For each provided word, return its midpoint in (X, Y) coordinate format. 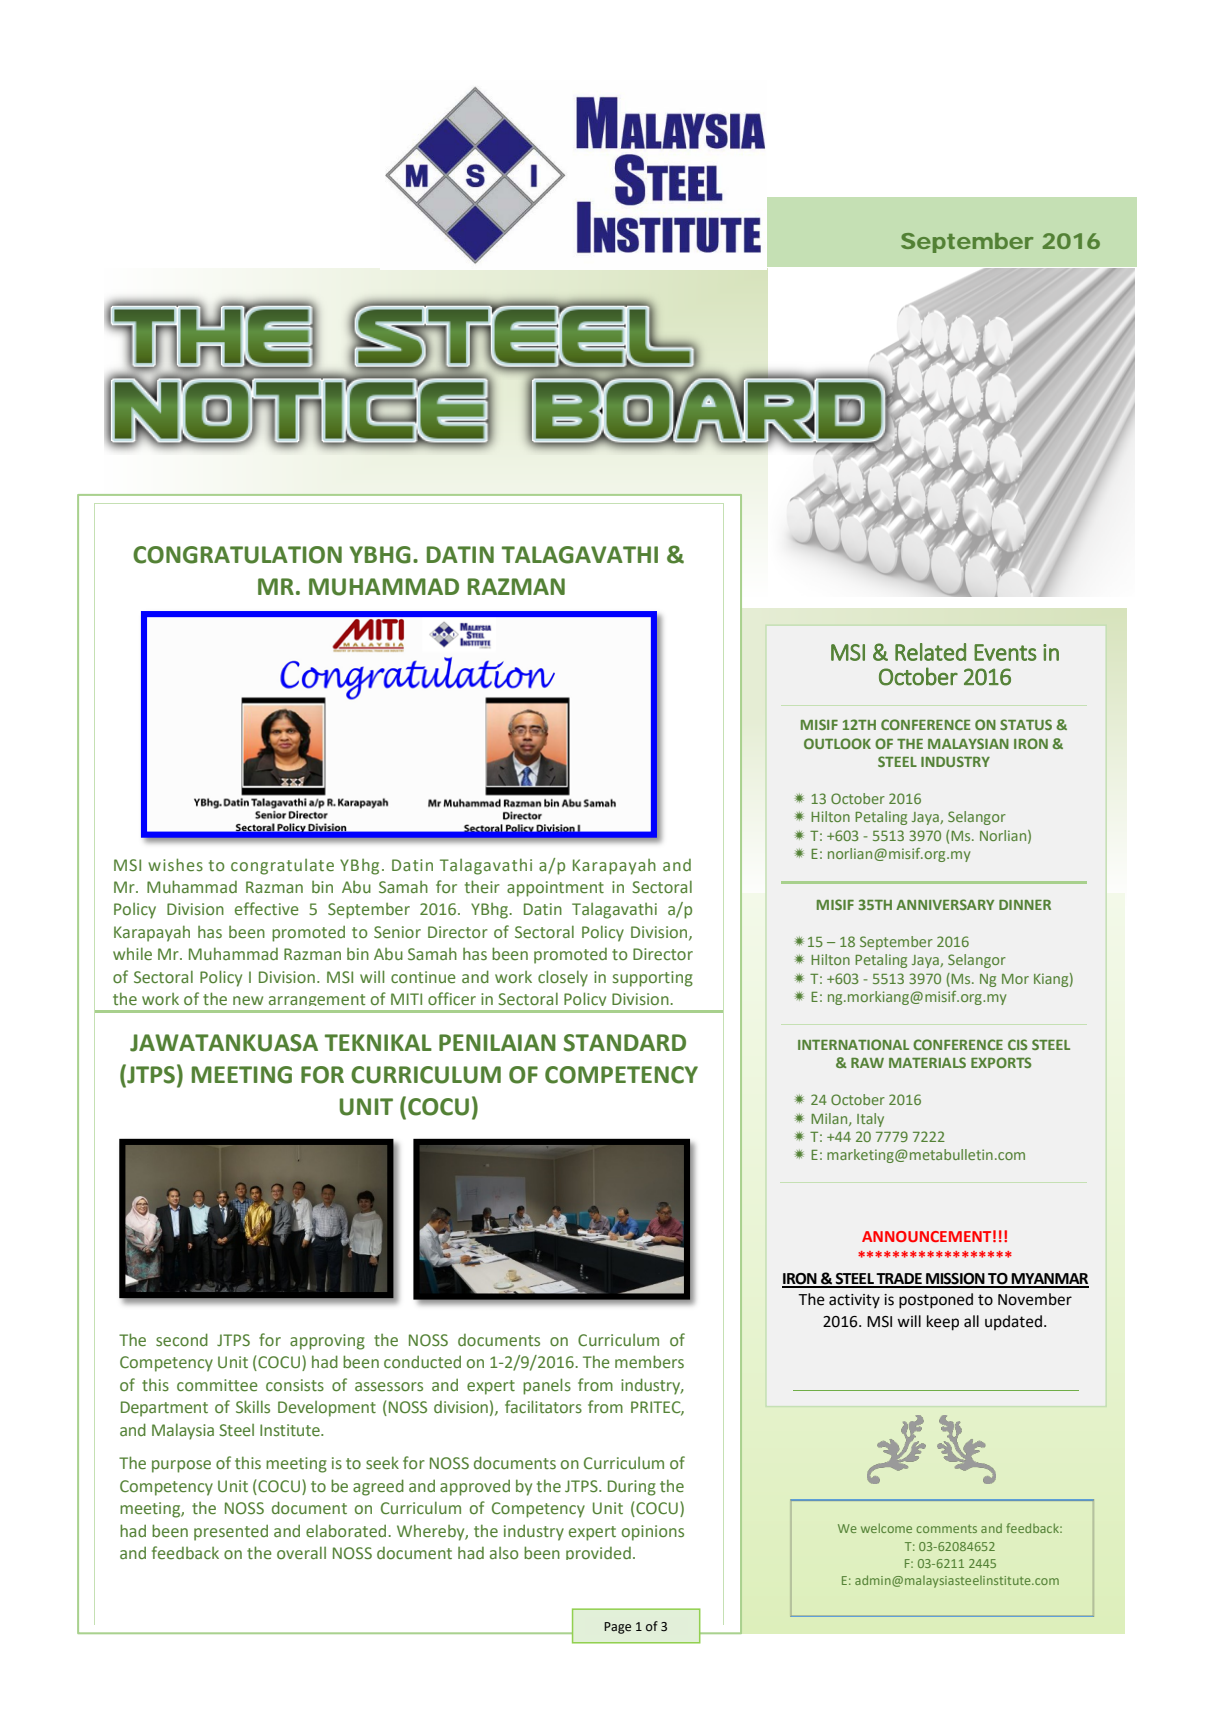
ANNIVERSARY (945, 904)
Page (617, 1628)
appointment (555, 889)
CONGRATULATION (237, 555)
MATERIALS (927, 1062)
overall (301, 1552)
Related (930, 652)
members (649, 1362)
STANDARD (625, 1043)
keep (943, 1323)
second (182, 1340)
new (248, 1001)
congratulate (282, 867)
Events (1005, 652)
